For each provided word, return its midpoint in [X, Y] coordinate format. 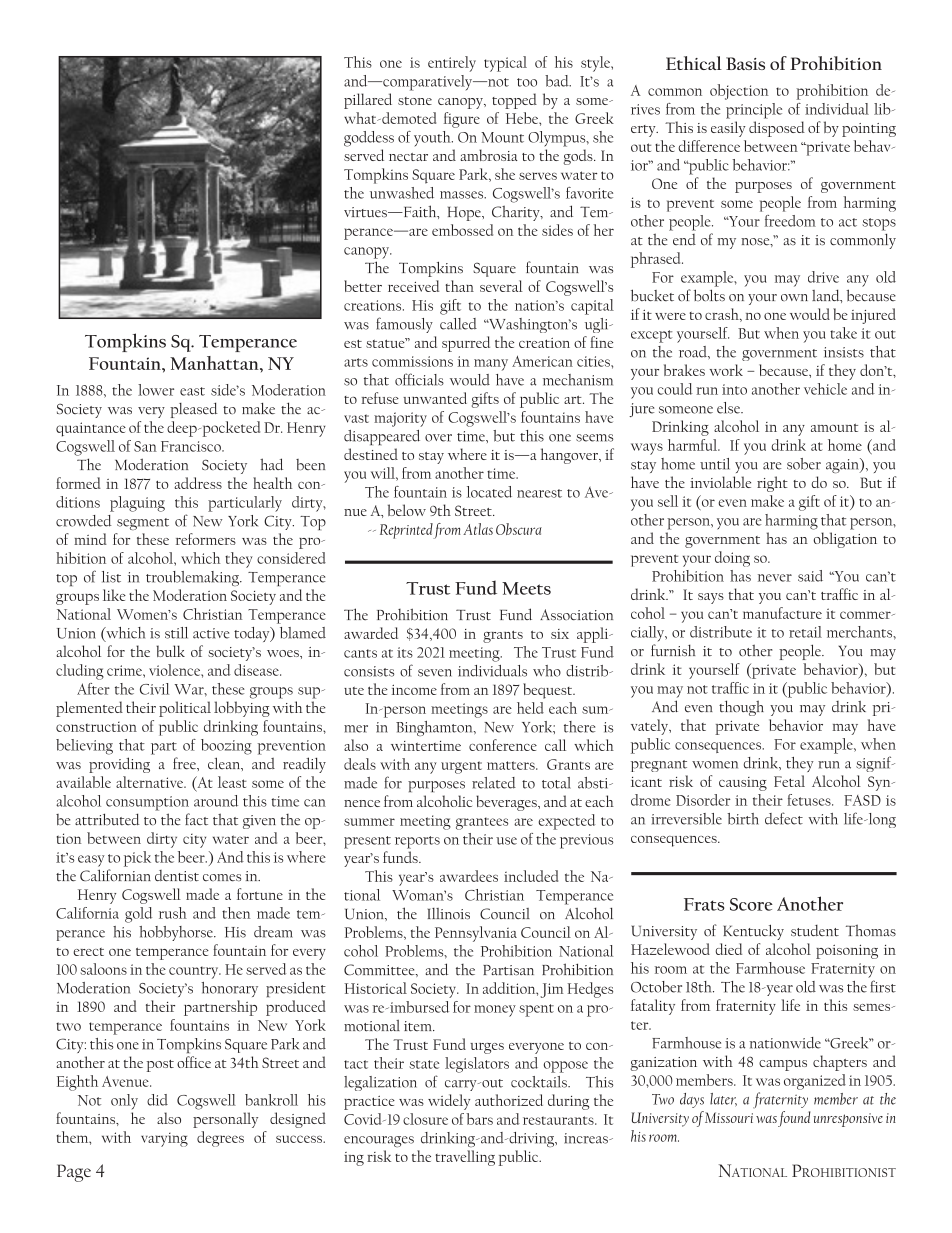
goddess [369, 139]
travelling [465, 1158]
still [176, 633]
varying [164, 1140]
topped [514, 101]
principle [754, 111]
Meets [526, 588]
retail [805, 632]
